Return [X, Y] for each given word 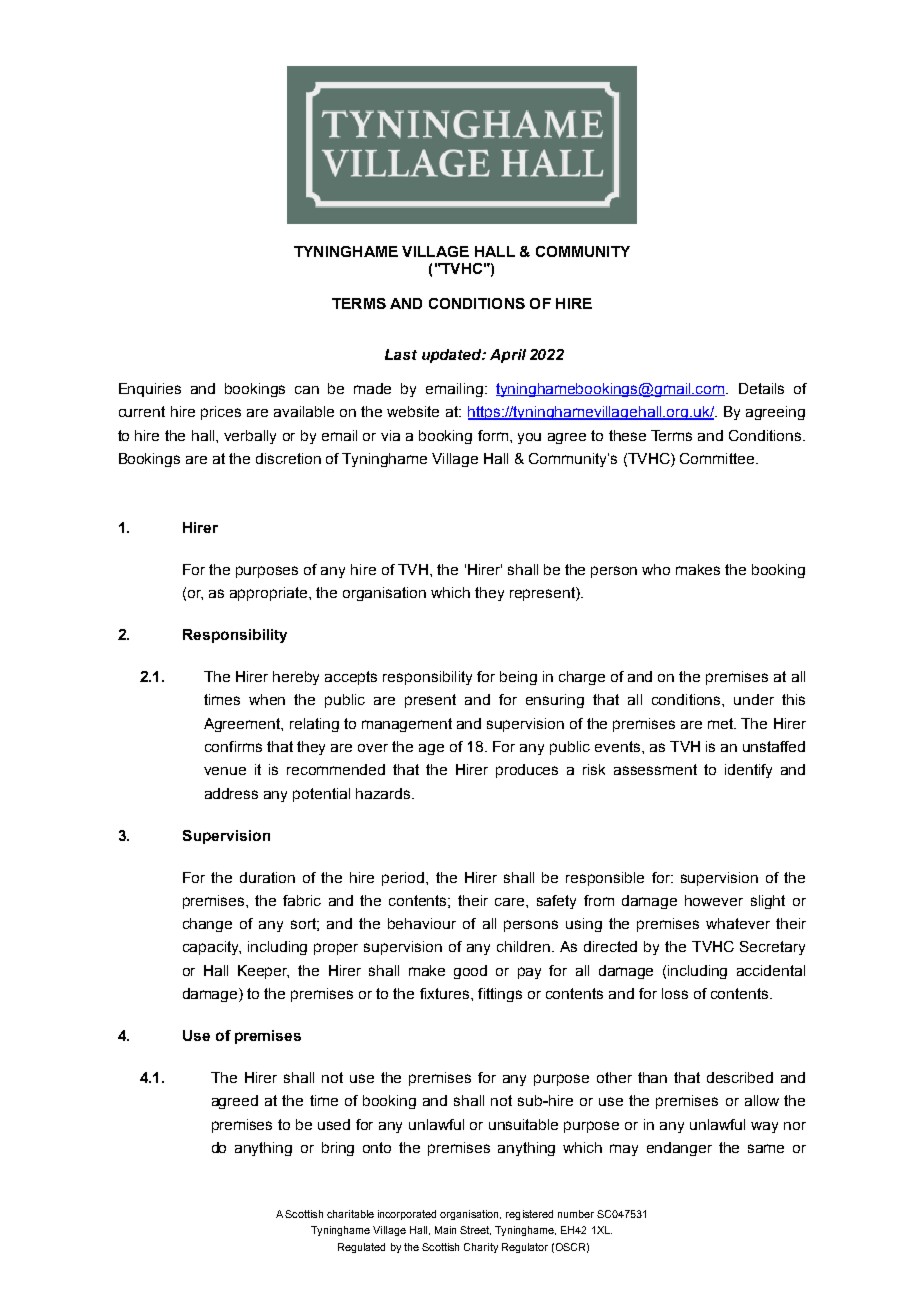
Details [761, 388]
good [470, 972]
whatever [738, 923]
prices [221, 413]
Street [475, 1230]
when [267, 699]
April [508, 356]
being [518, 678]
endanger [679, 1149]
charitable [350, 1214]
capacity [212, 948]
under [754, 699]
